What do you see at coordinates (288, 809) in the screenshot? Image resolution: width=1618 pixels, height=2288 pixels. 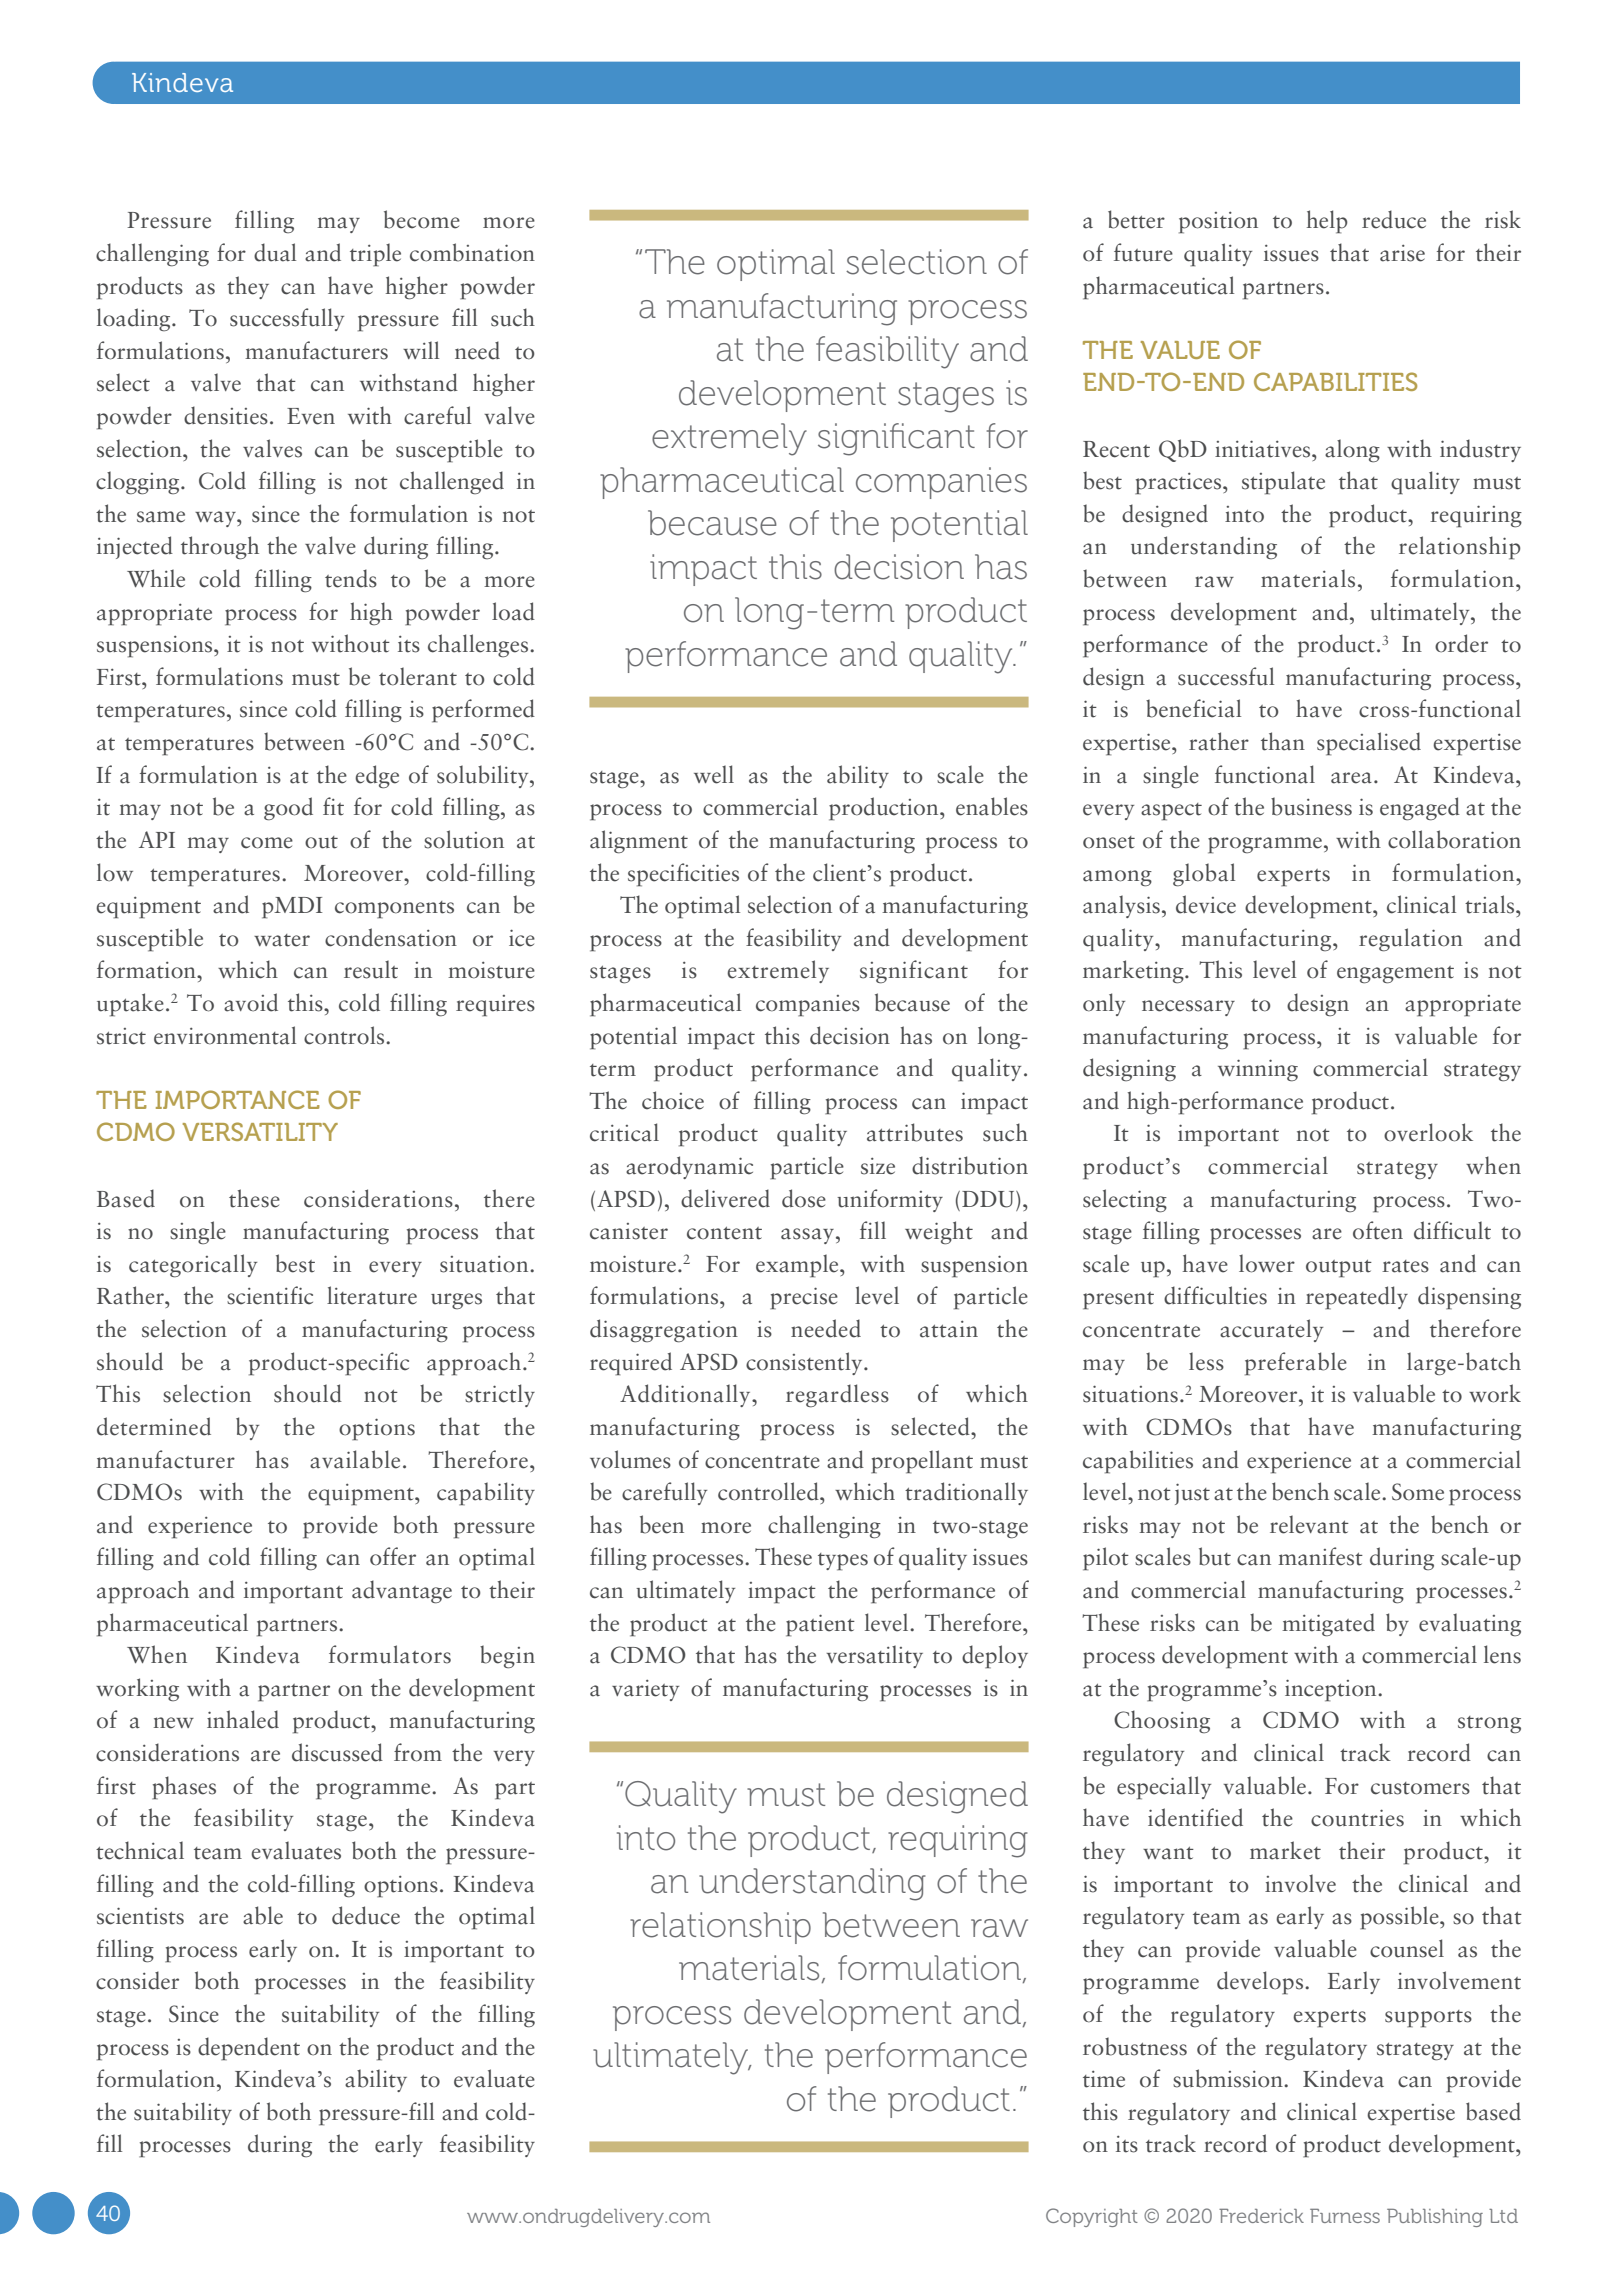 I see `good` at bounding box center [288, 809].
